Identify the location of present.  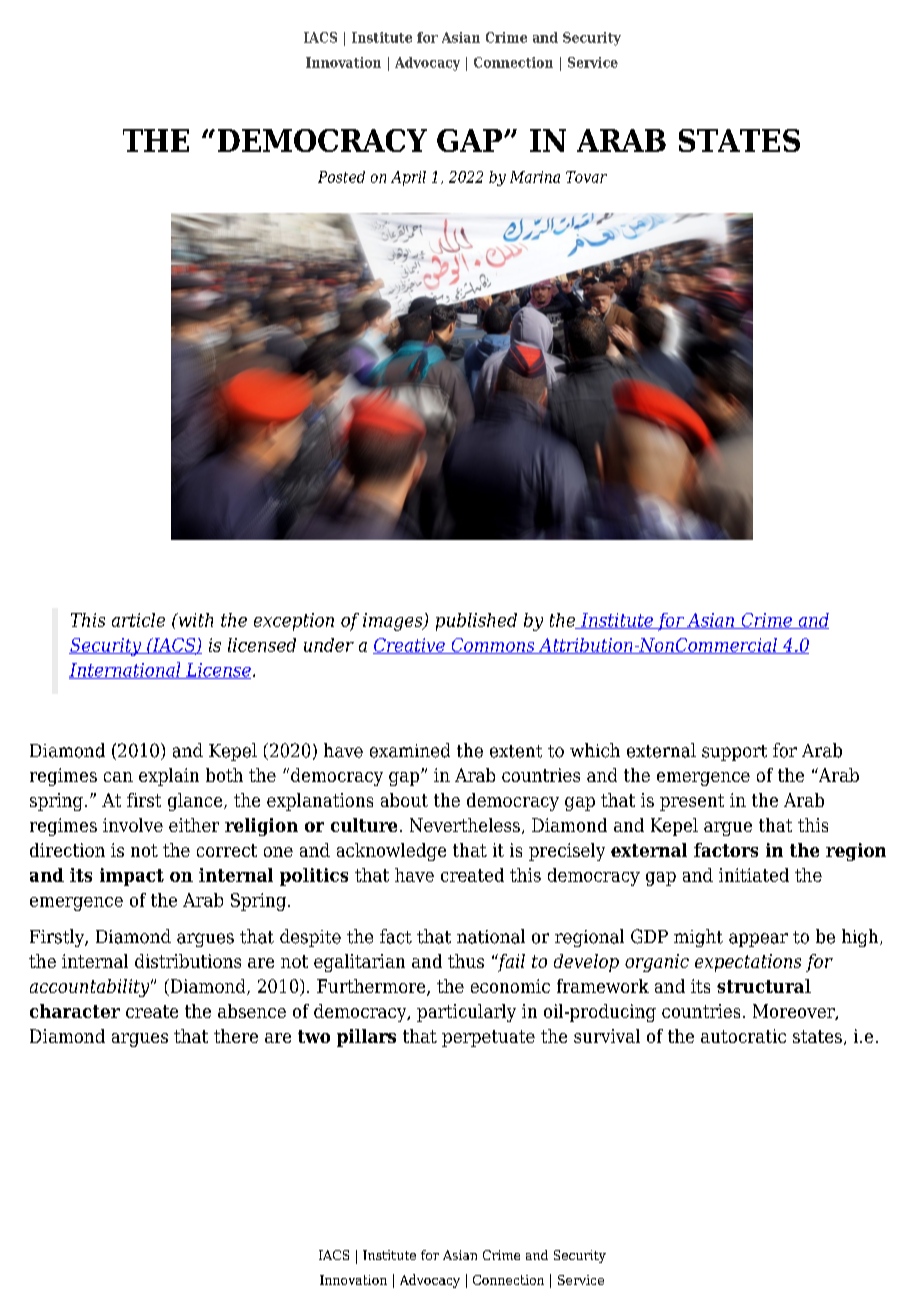
(692, 802).
